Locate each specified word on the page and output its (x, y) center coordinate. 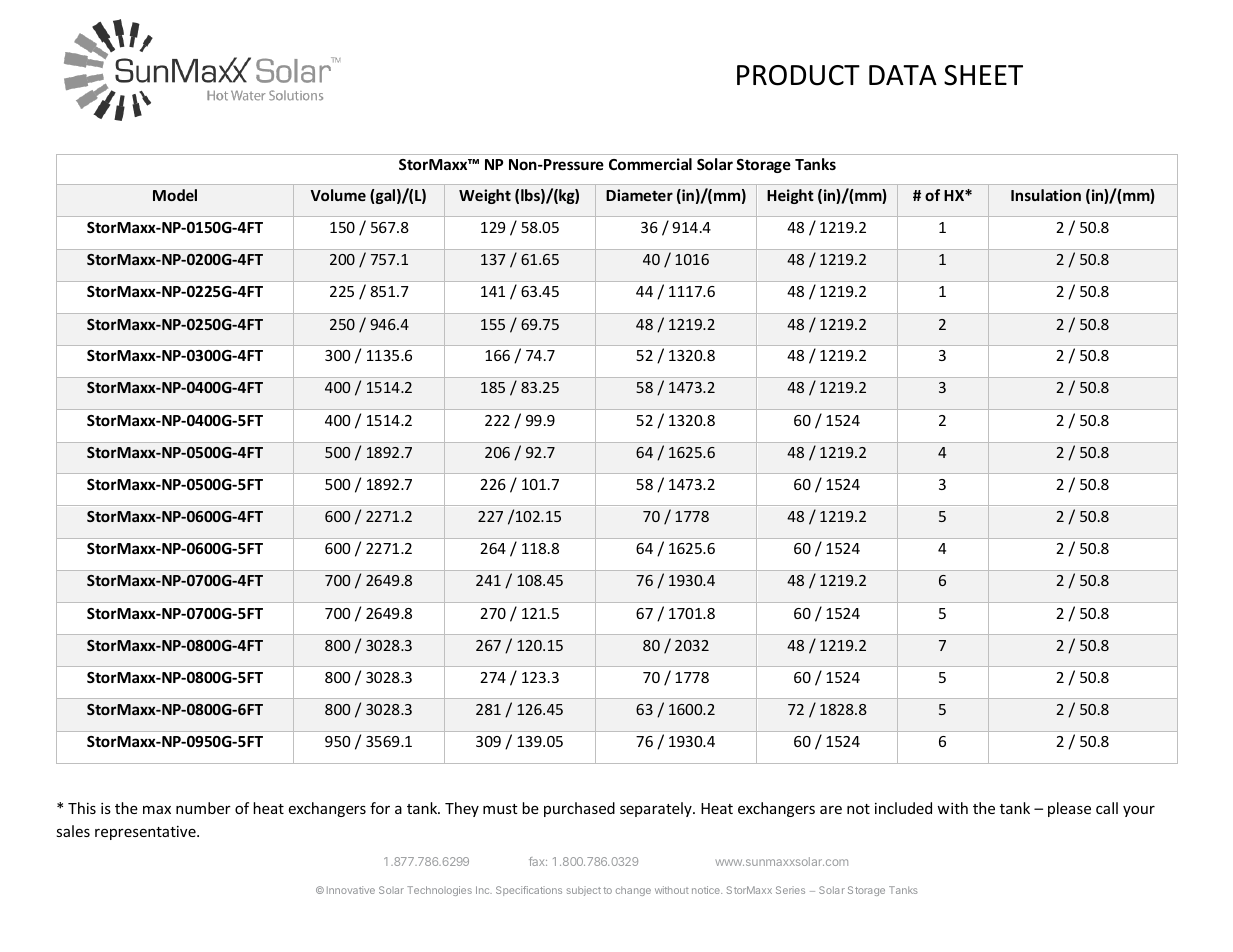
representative (146, 833)
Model (175, 195)
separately (657, 809)
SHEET (983, 75)
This (82, 808)
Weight (485, 196)
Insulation (1046, 195)
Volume (338, 195)
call (1107, 808)
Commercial (650, 164)
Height (790, 196)
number (203, 808)
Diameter (639, 195)
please (1069, 809)
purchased (579, 809)
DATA (903, 75)
